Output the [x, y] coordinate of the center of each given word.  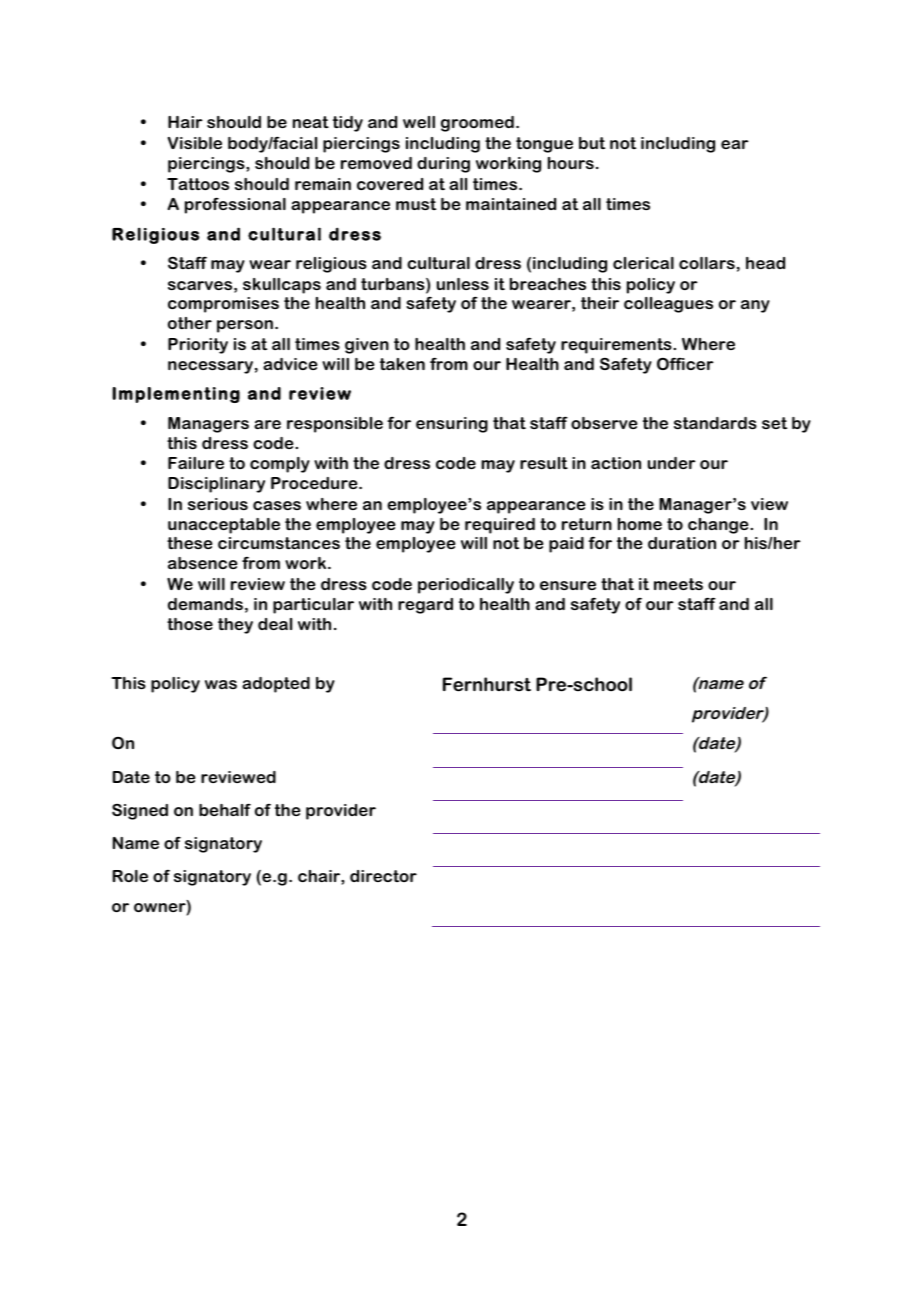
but [592, 143]
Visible [195, 143]
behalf [225, 809]
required [500, 526]
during [443, 165]
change [719, 526]
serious [218, 504]
